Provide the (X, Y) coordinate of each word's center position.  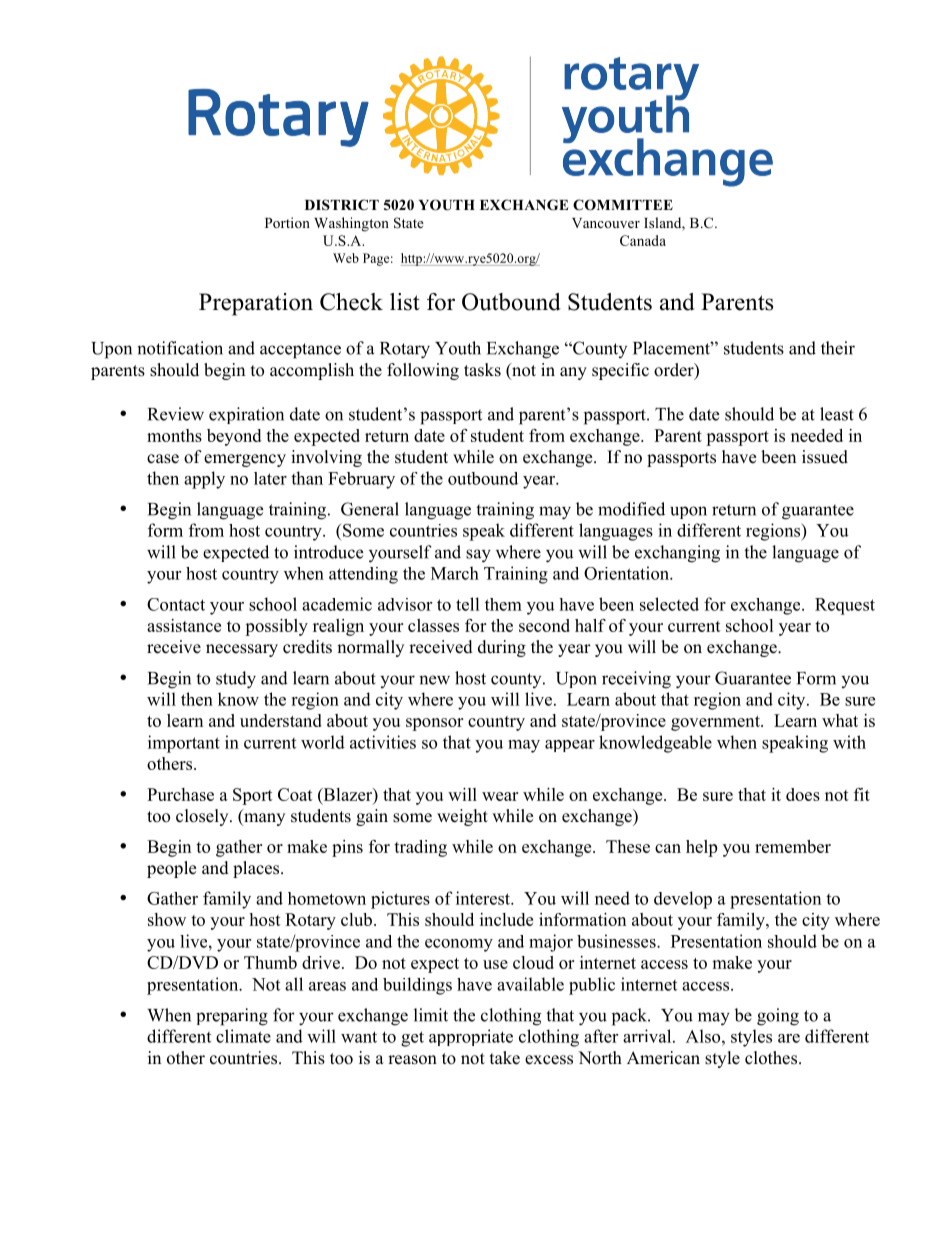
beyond (234, 437)
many (263, 819)
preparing (232, 1017)
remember (793, 846)
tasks (482, 370)
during (502, 648)
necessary (242, 650)
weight (462, 817)
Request (845, 606)
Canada (643, 240)
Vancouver (606, 223)
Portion (287, 222)
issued (825, 457)
